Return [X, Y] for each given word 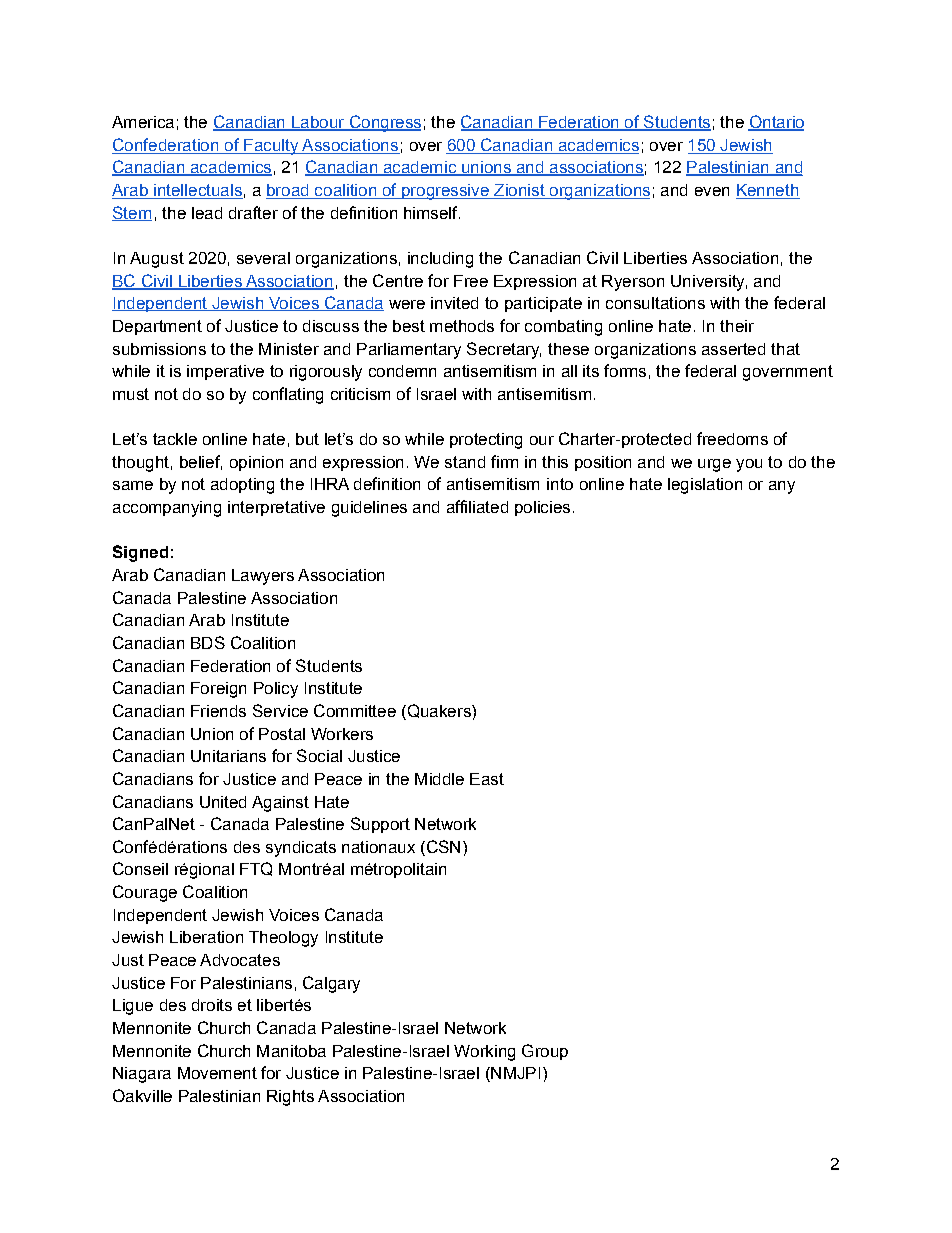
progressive [445, 192]
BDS [208, 642]
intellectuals [197, 191]
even [712, 191]
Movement [217, 1073]
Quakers [439, 712]
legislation [705, 486]
